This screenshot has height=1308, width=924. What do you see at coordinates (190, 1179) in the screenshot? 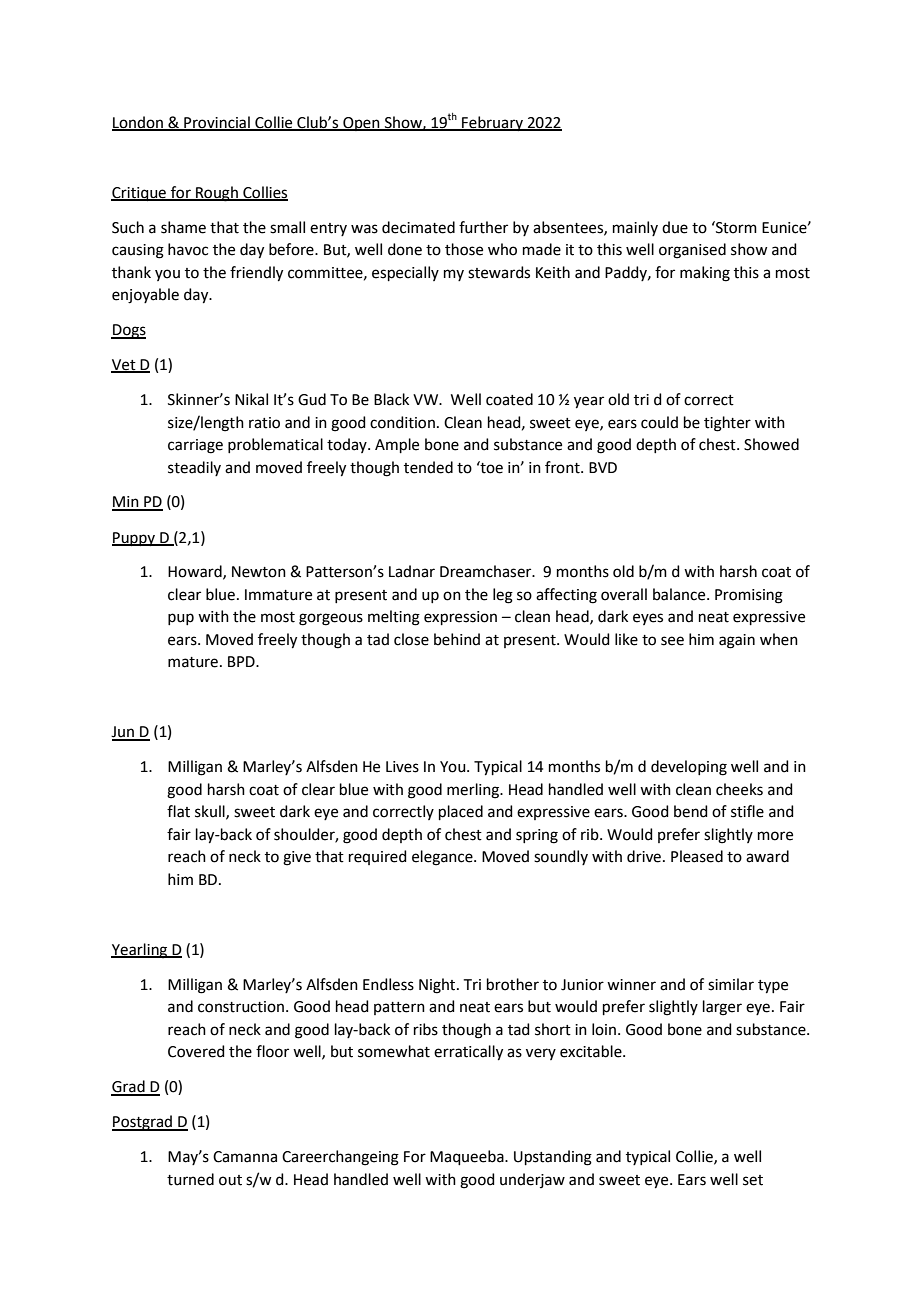
I see `turned` at bounding box center [190, 1179].
